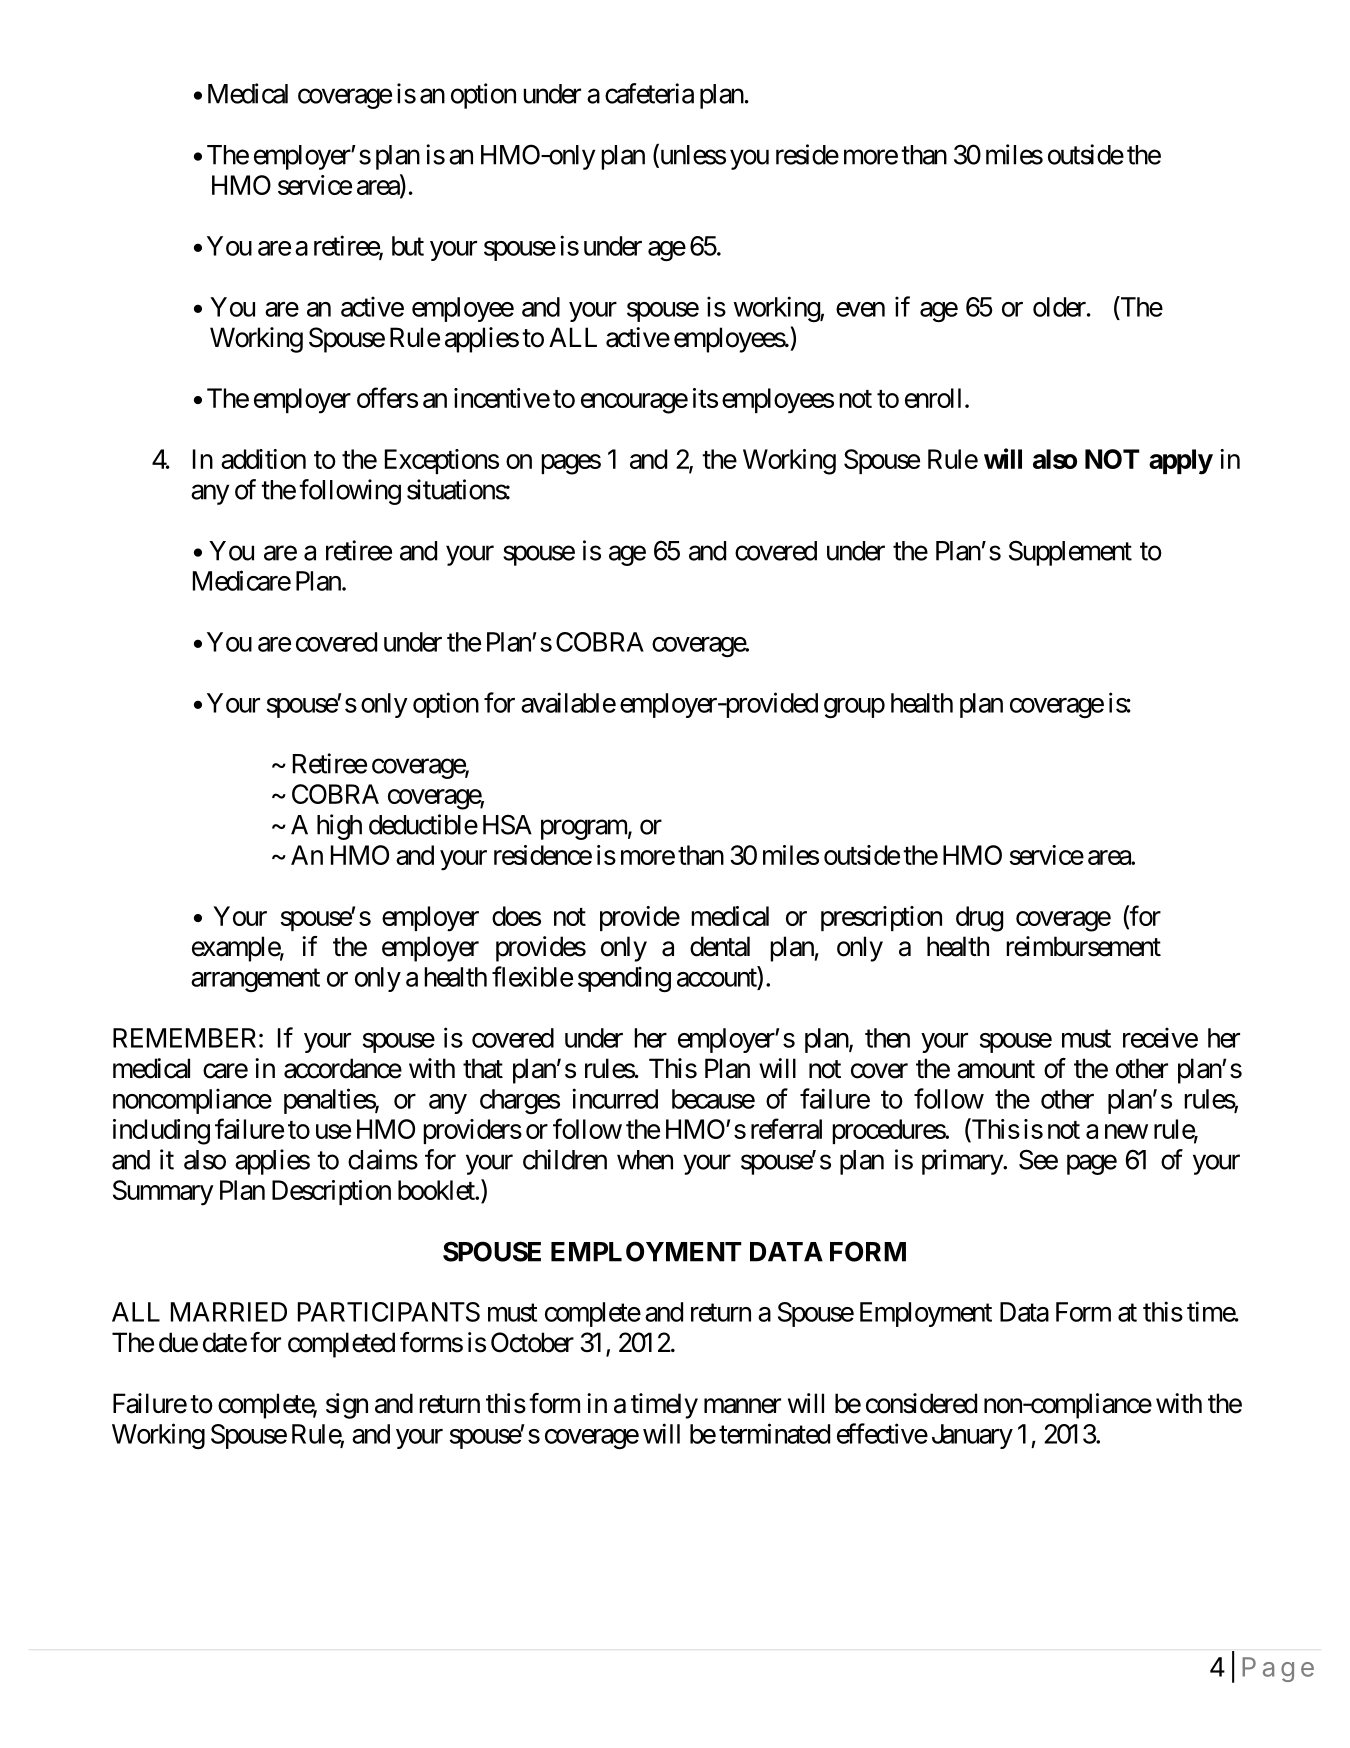 The width and height of the document is (1350, 1748). Describe the element at coordinates (742, 1406) in the document. I see `manner` at that location.
